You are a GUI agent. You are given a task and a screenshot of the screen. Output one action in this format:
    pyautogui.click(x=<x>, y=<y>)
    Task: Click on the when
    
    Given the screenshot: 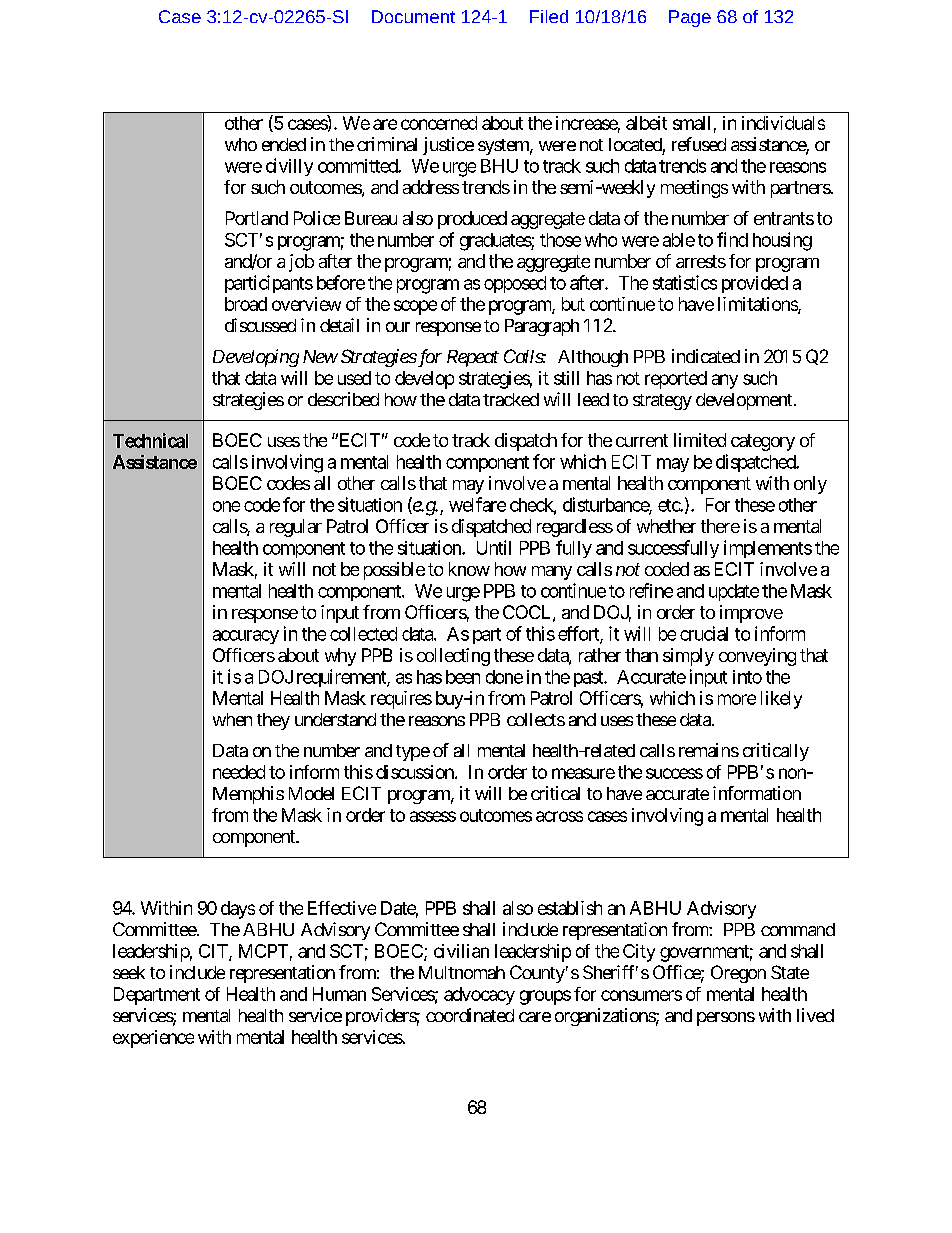 What is the action you would take?
    pyautogui.click(x=232, y=719)
